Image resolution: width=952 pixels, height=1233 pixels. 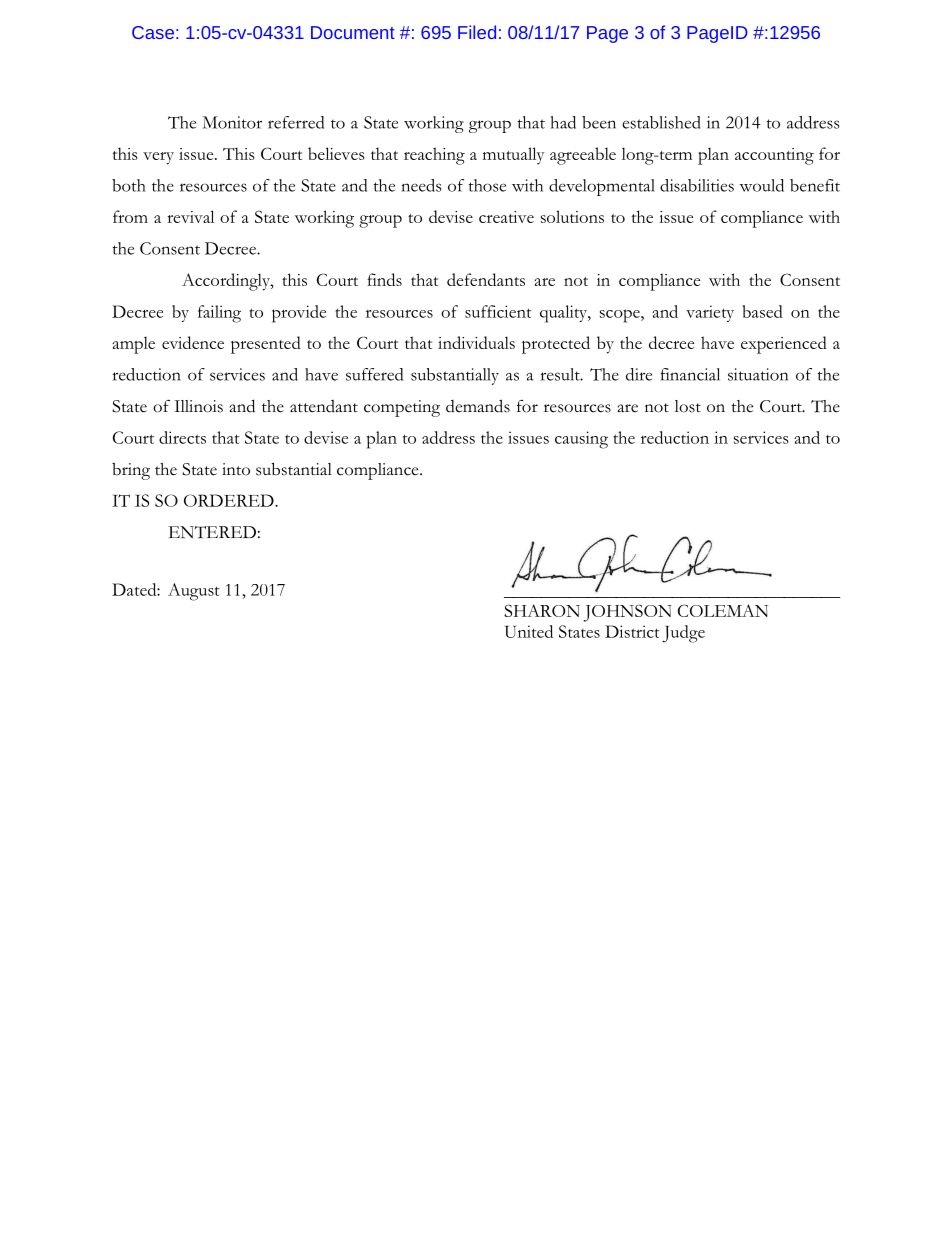 What do you see at coordinates (478, 406) in the page?
I see `demands` at bounding box center [478, 406].
